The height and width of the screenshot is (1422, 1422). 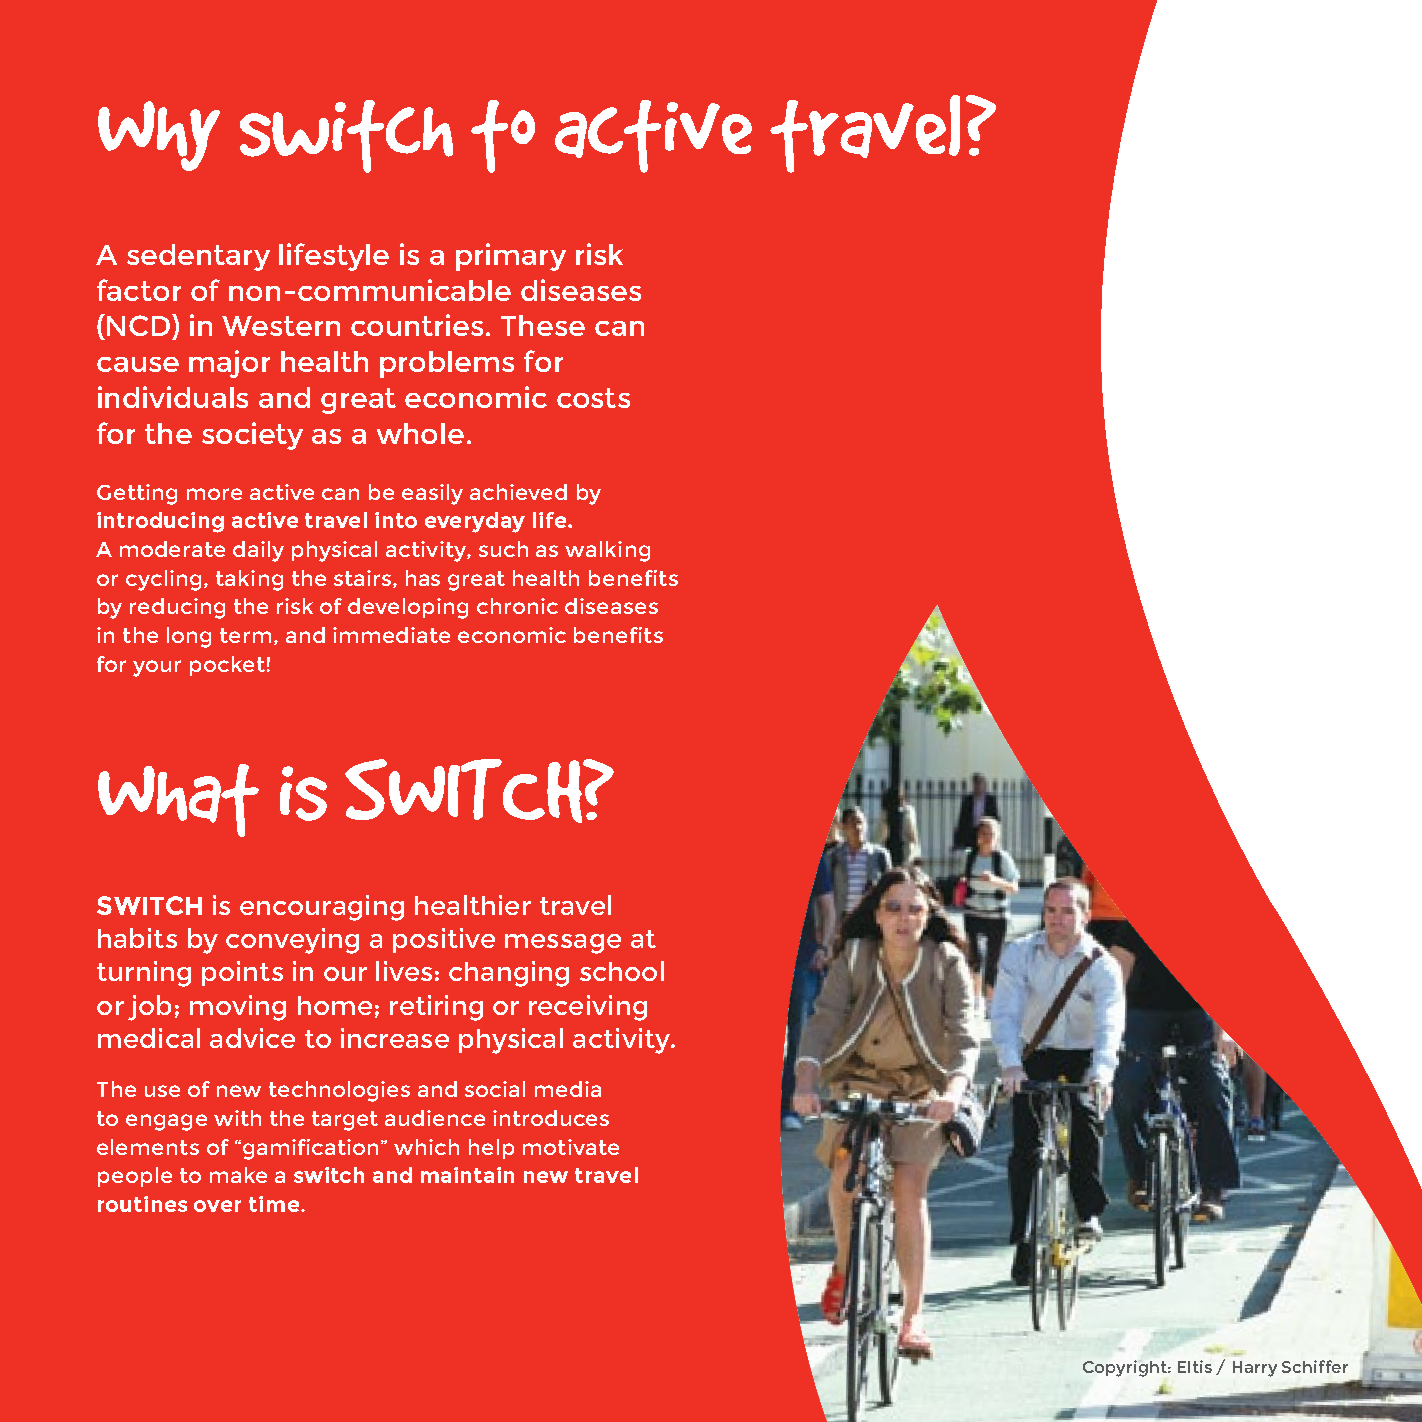 I want to click on Why, so click(x=159, y=136).
